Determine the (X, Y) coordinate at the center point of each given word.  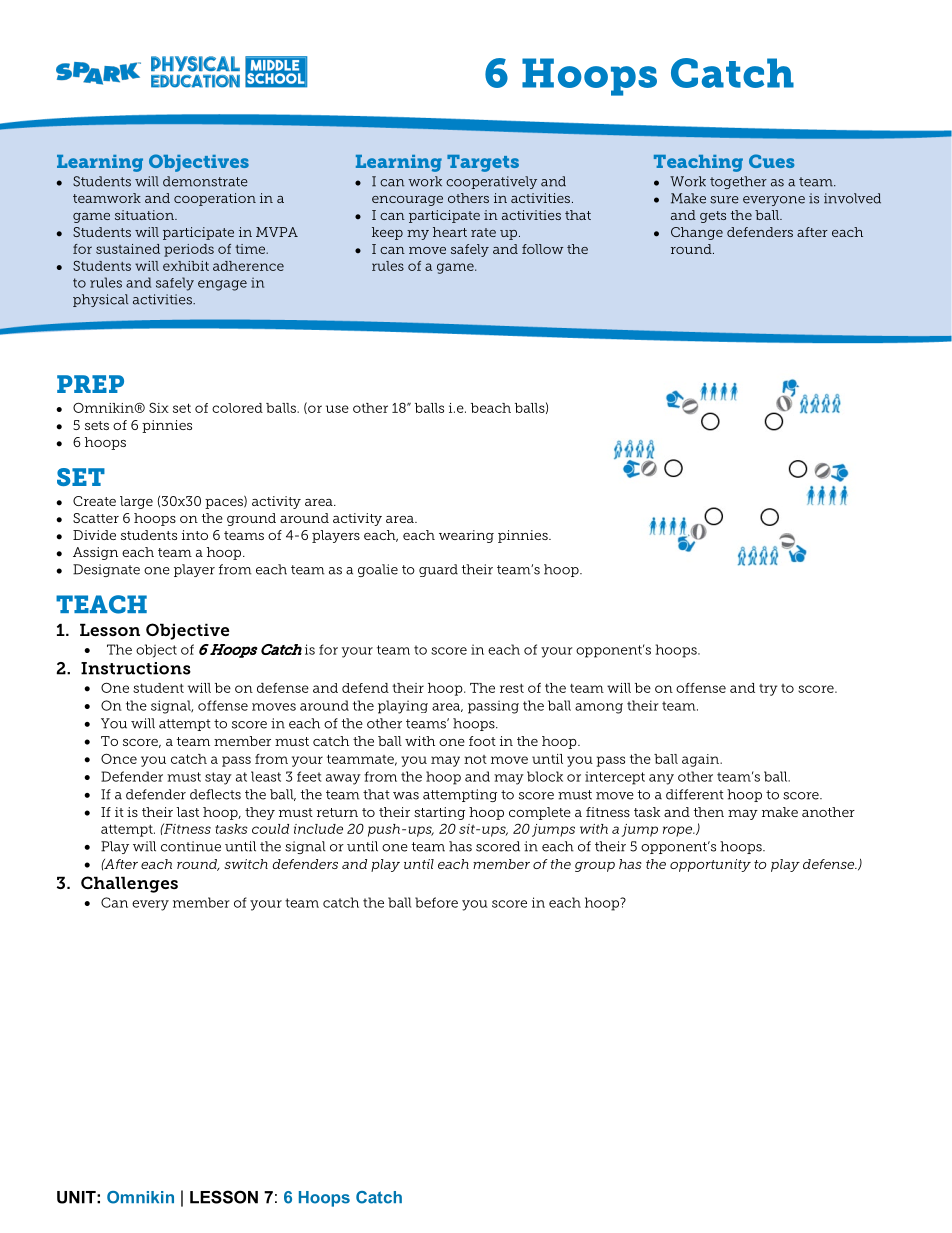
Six (159, 407)
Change (697, 233)
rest (512, 688)
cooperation (215, 199)
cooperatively (491, 182)
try (768, 690)
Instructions (136, 668)
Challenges (129, 884)
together (738, 182)
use (337, 409)
